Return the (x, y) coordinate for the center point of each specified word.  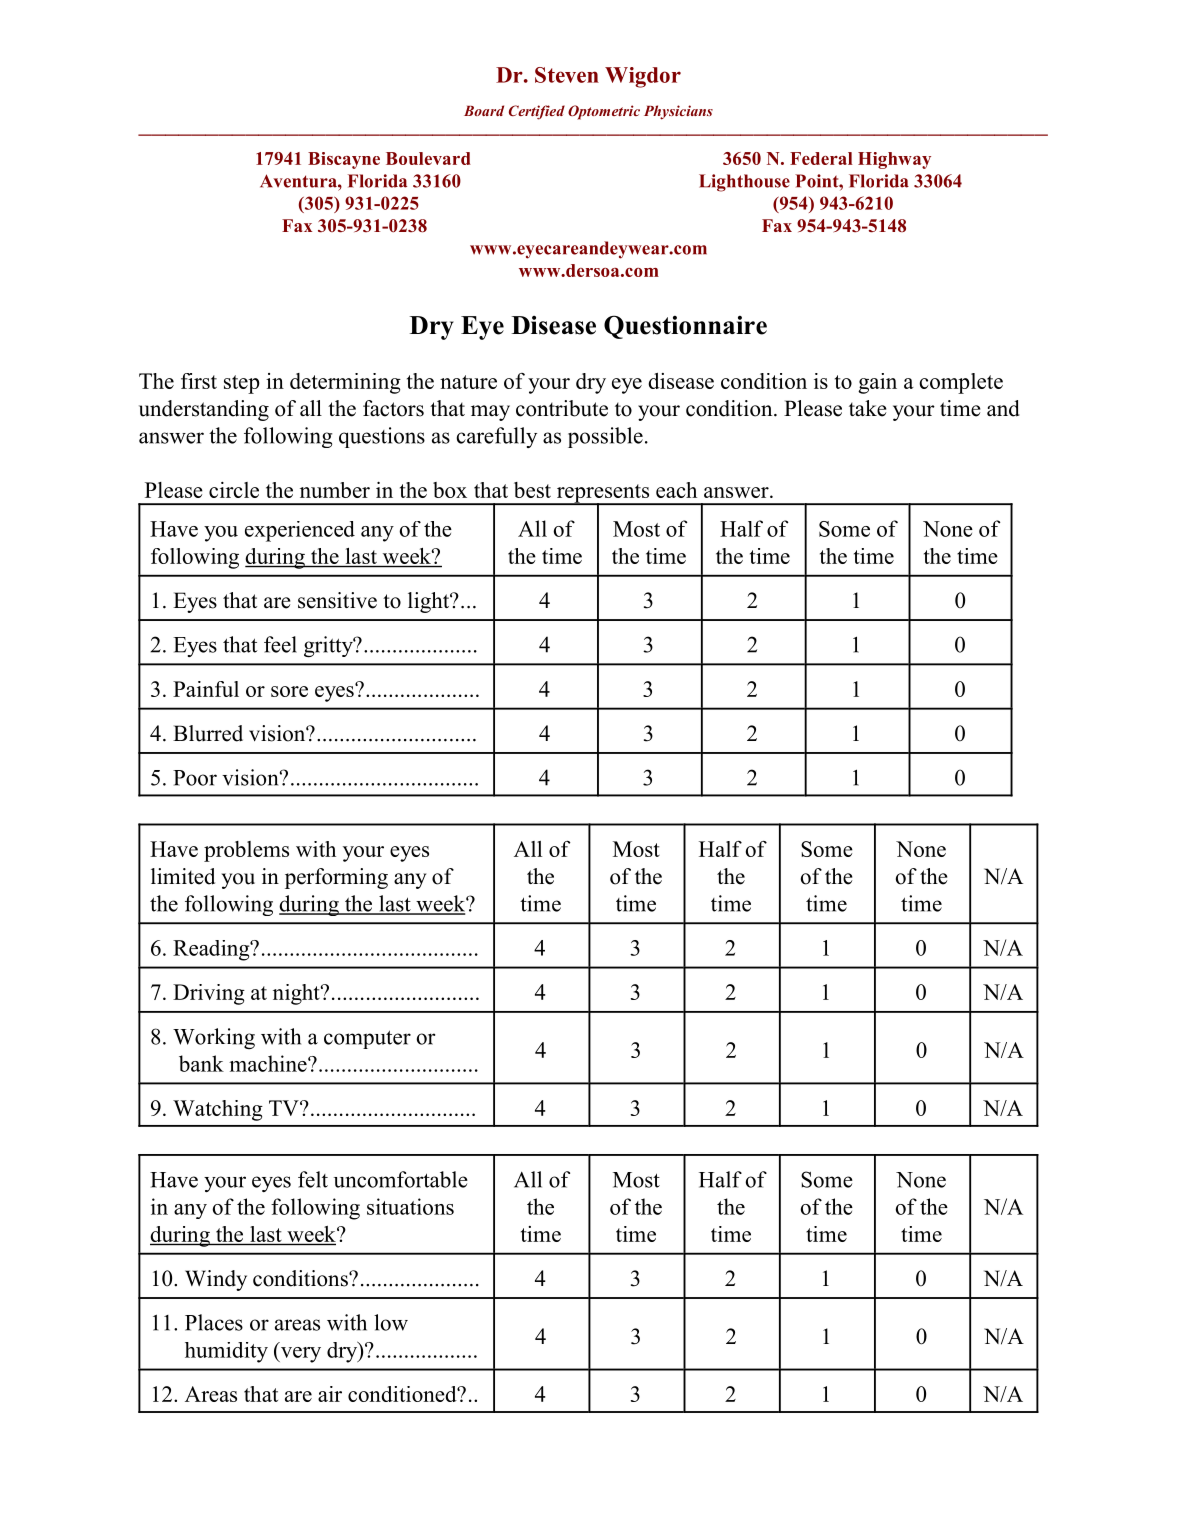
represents (603, 494)
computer (367, 1039)
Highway (894, 160)
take (867, 408)
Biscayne (344, 160)
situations (410, 1206)
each (676, 490)
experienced (300, 531)
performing (336, 878)
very (299, 1355)
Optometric (604, 112)
